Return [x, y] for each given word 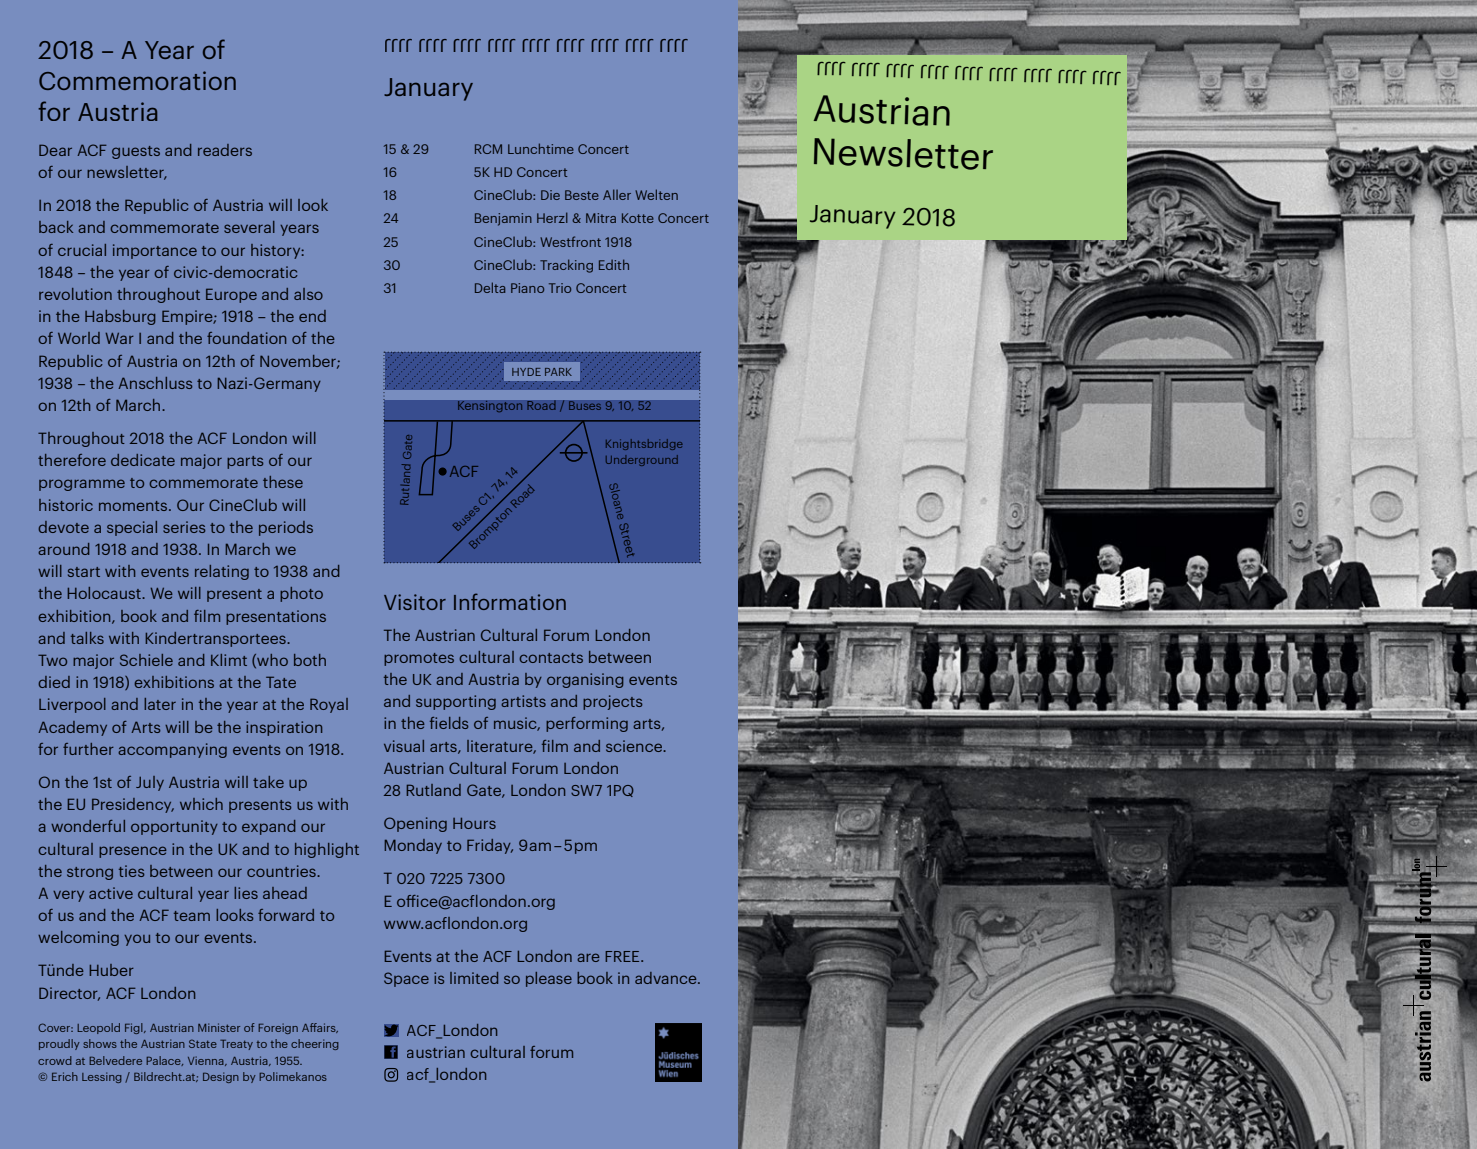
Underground [642, 460]
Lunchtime [541, 148]
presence [133, 852]
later [160, 704]
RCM [488, 149]
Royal [329, 705]
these [283, 482]
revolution [75, 294]
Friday [490, 846]
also [308, 294]
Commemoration [137, 80]
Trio [560, 288]
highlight [327, 850]
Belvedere [115, 1060]
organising [585, 680]
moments [134, 506]
